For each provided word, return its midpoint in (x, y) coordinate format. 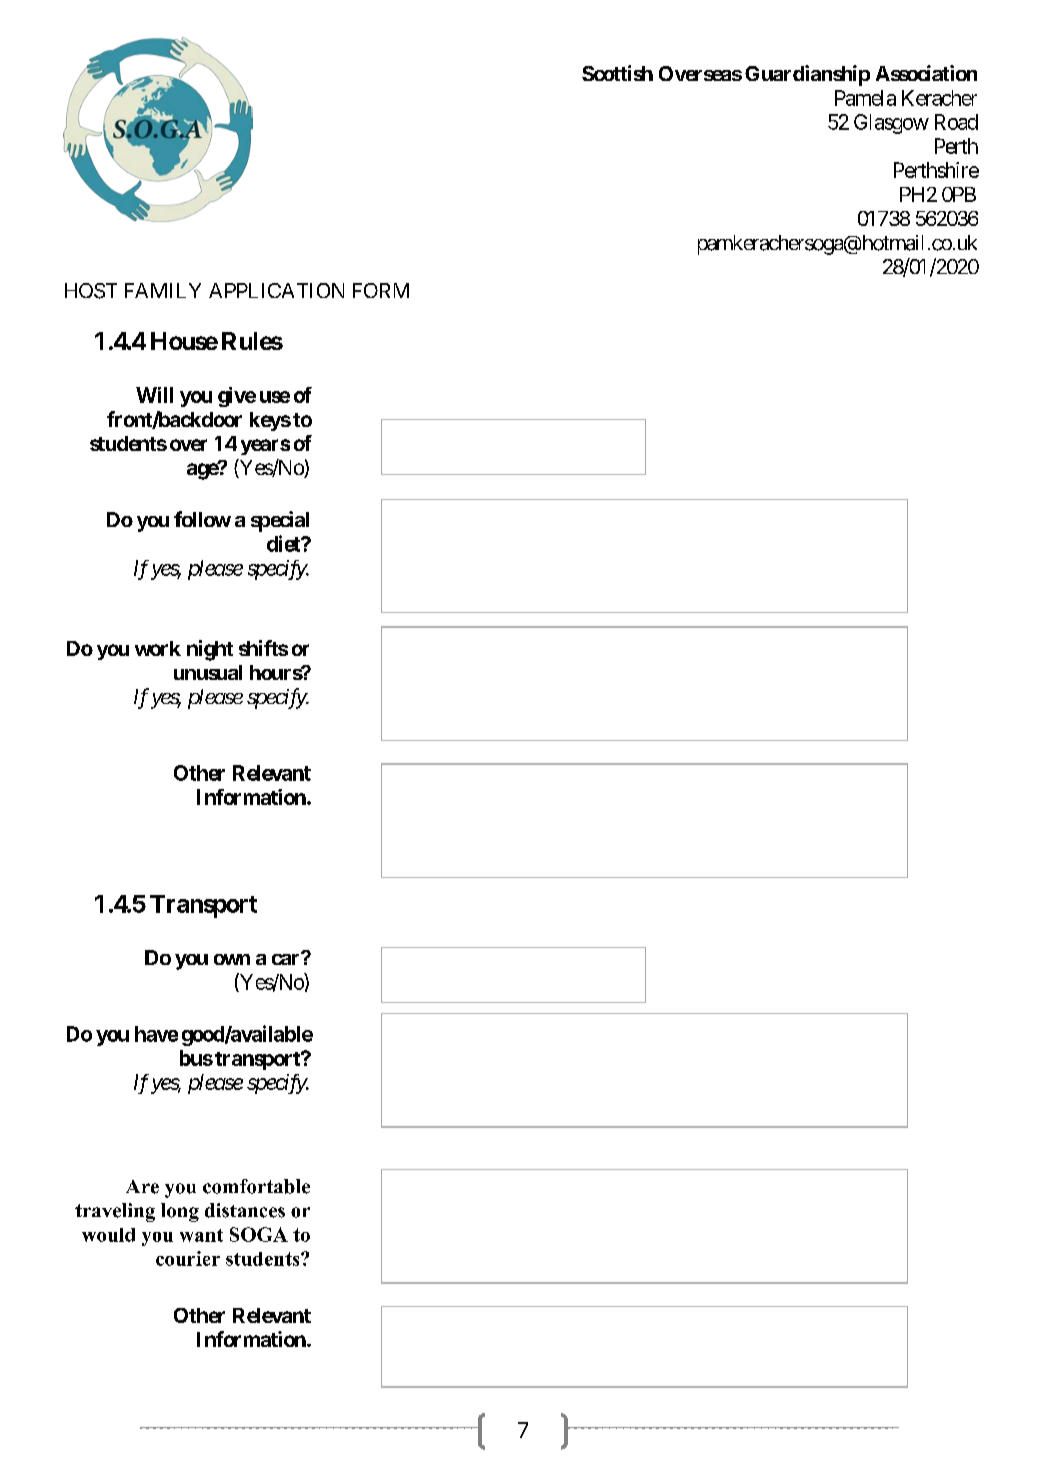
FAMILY (163, 290)
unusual (208, 672)
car (287, 959)
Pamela (865, 98)
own (232, 959)
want (201, 1235)
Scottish (617, 73)
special (280, 521)
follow (202, 519)
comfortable (256, 1186)
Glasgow (891, 124)
